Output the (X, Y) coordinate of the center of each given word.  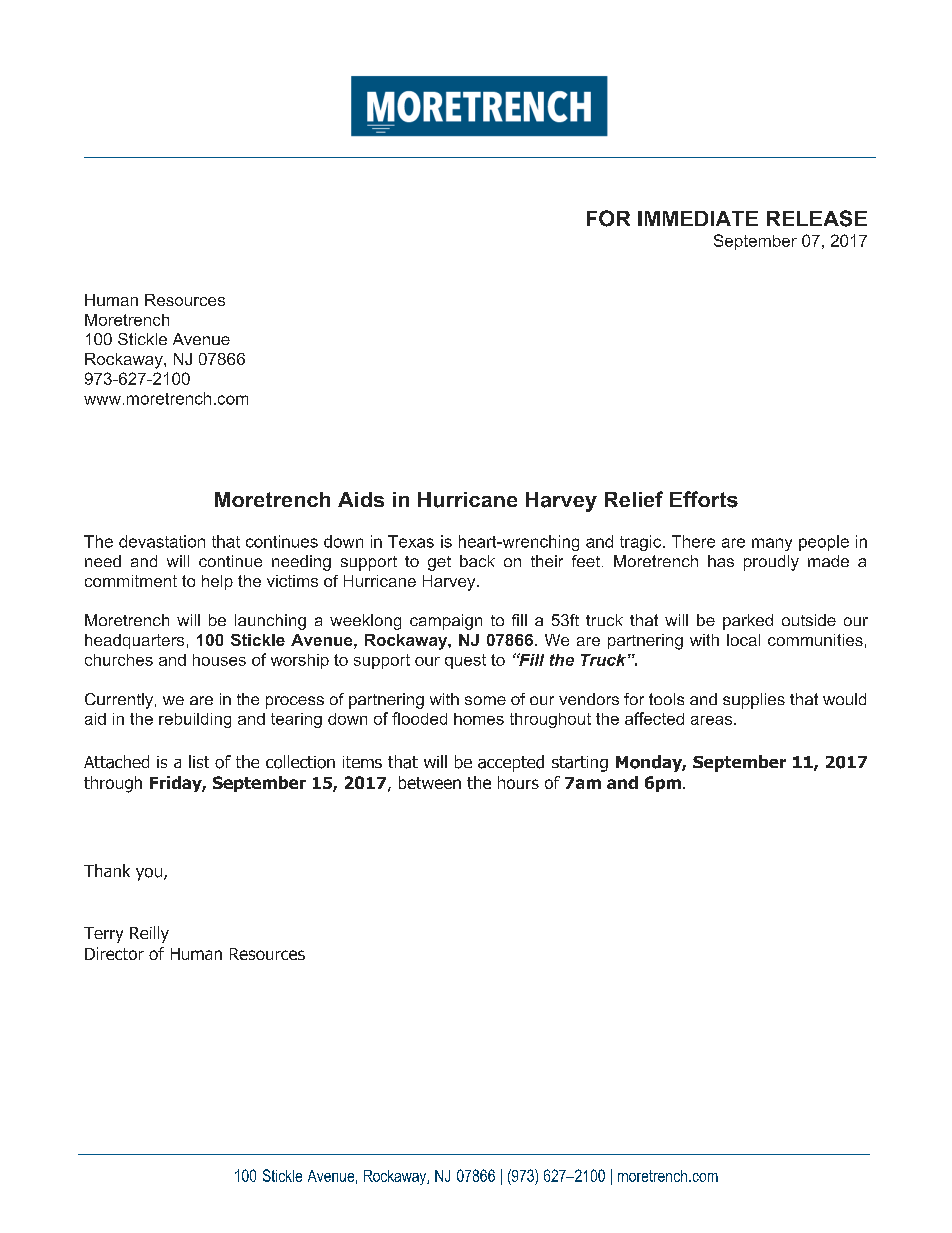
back (477, 561)
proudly (771, 563)
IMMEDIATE (698, 218)
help (217, 582)
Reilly (149, 934)
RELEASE (817, 218)
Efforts (704, 499)
